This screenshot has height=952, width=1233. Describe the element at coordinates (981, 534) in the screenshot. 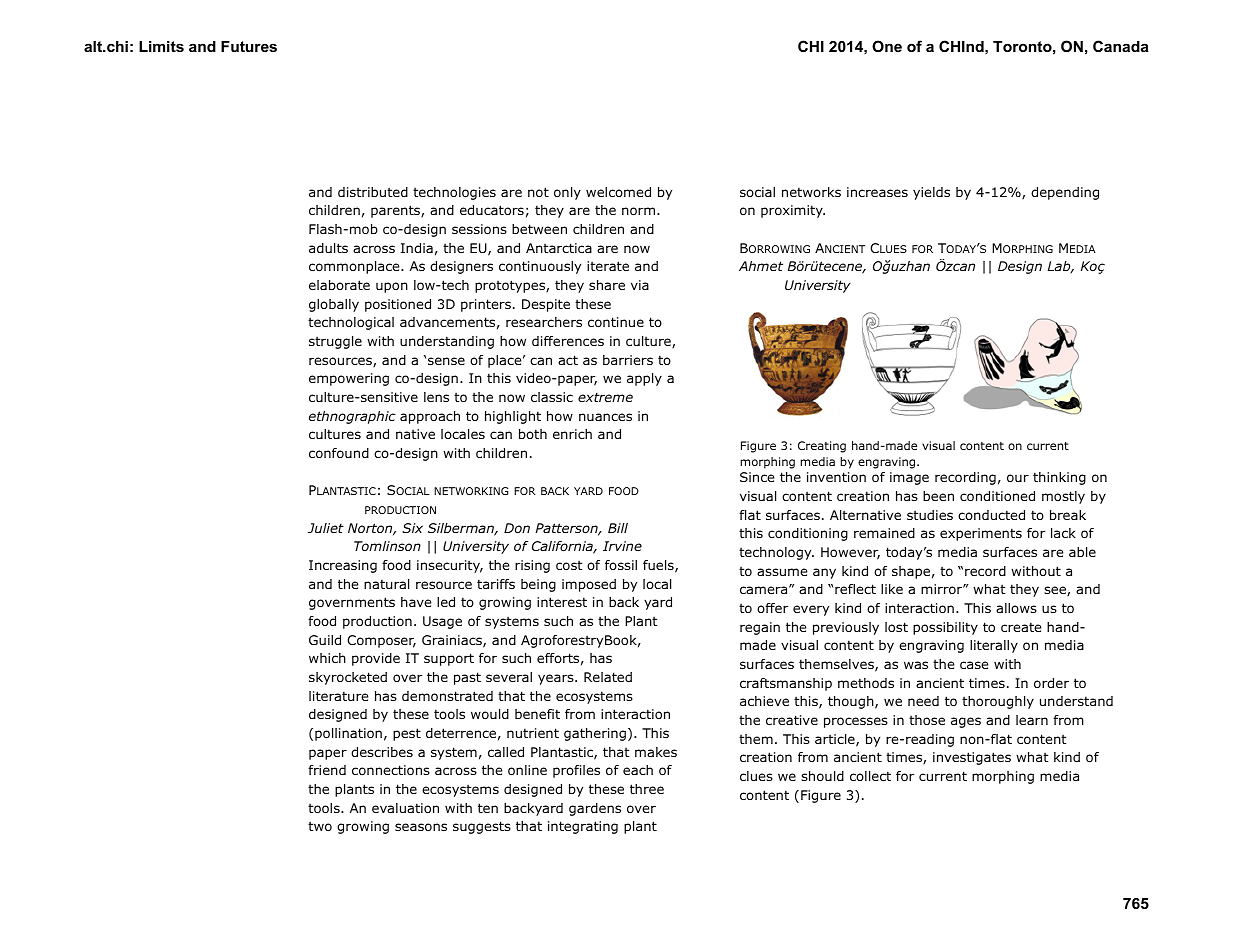

I see `experiments` at that location.
